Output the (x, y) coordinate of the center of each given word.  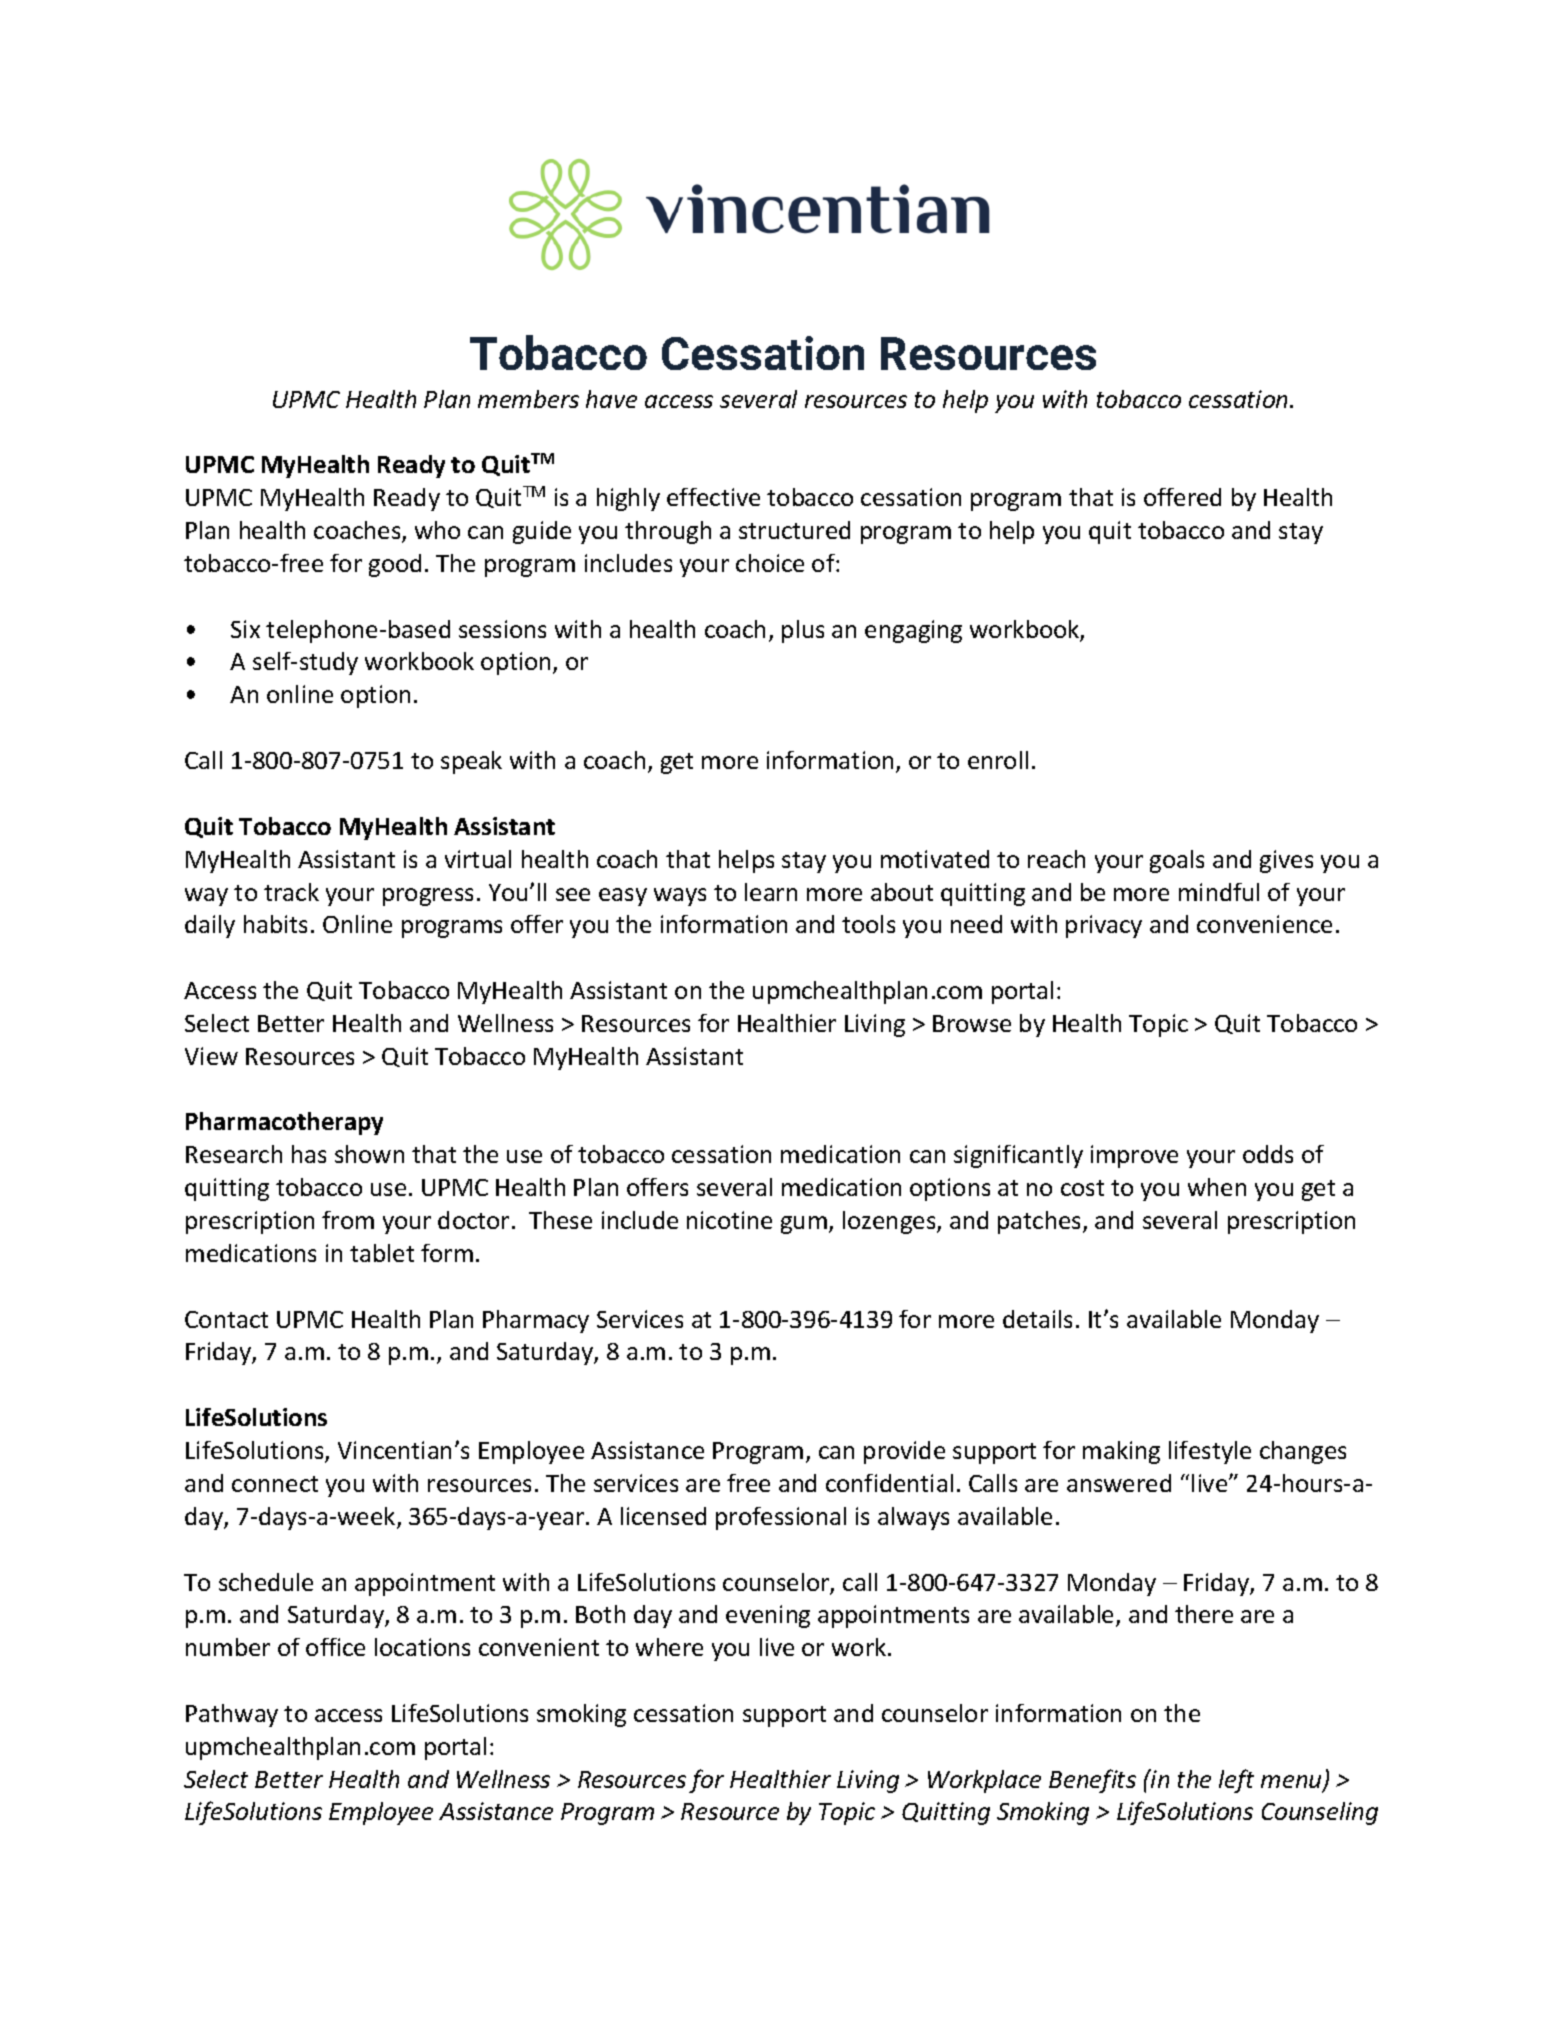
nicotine (729, 1220)
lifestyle (1210, 1452)
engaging (913, 631)
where (669, 1647)
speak (471, 762)
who (437, 530)
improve (1134, 1156)
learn (771, 892)
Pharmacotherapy (284, 1123)
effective (713, 497)
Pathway (232, 1715)
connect (275, 1484)
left (1236, 1781)
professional (781, 1518)
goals (1177, 861)
